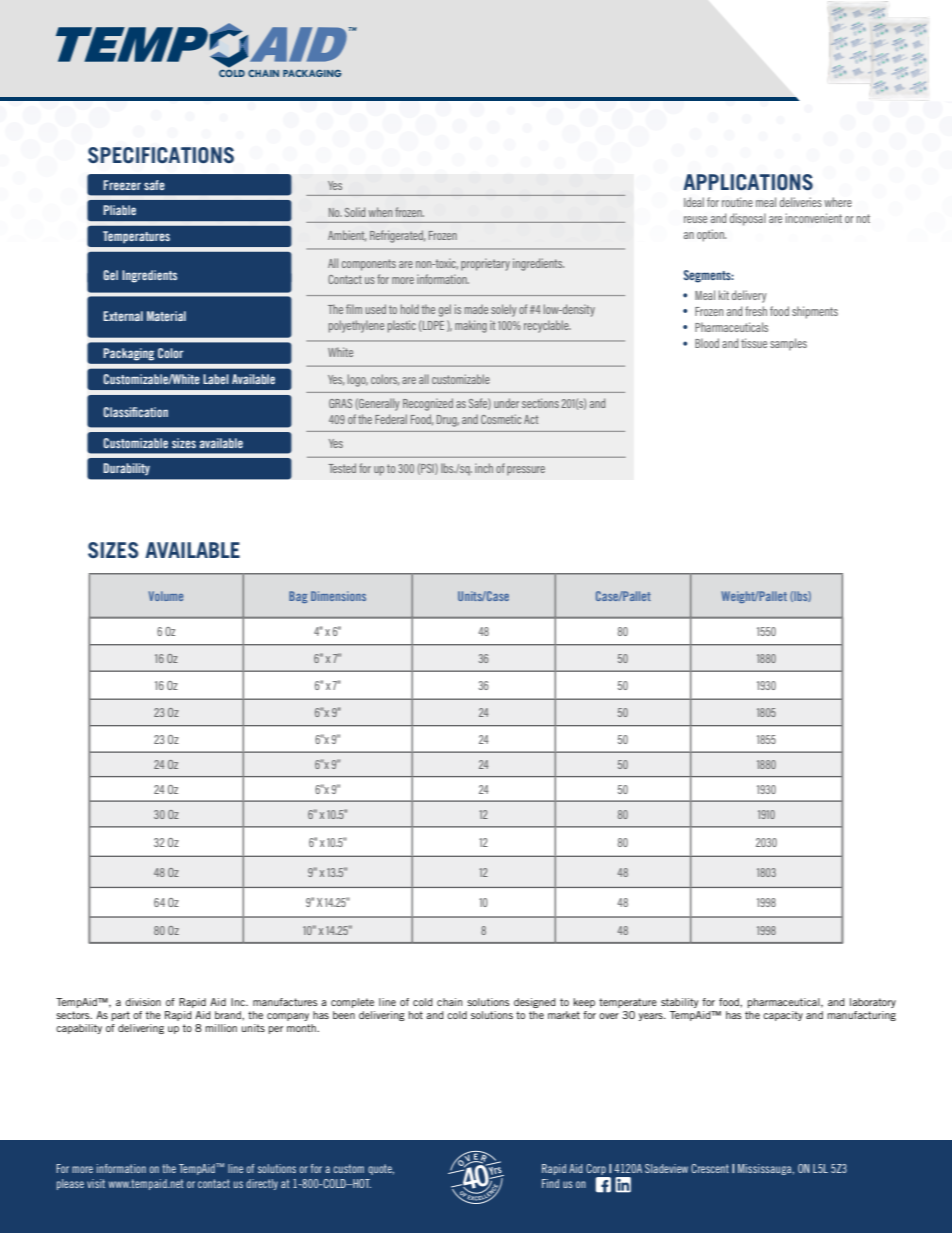 The height and width of the image is (1233, 952). Describe the element at coordinates (550, 1183) in the image. I see `Find` at that location.
